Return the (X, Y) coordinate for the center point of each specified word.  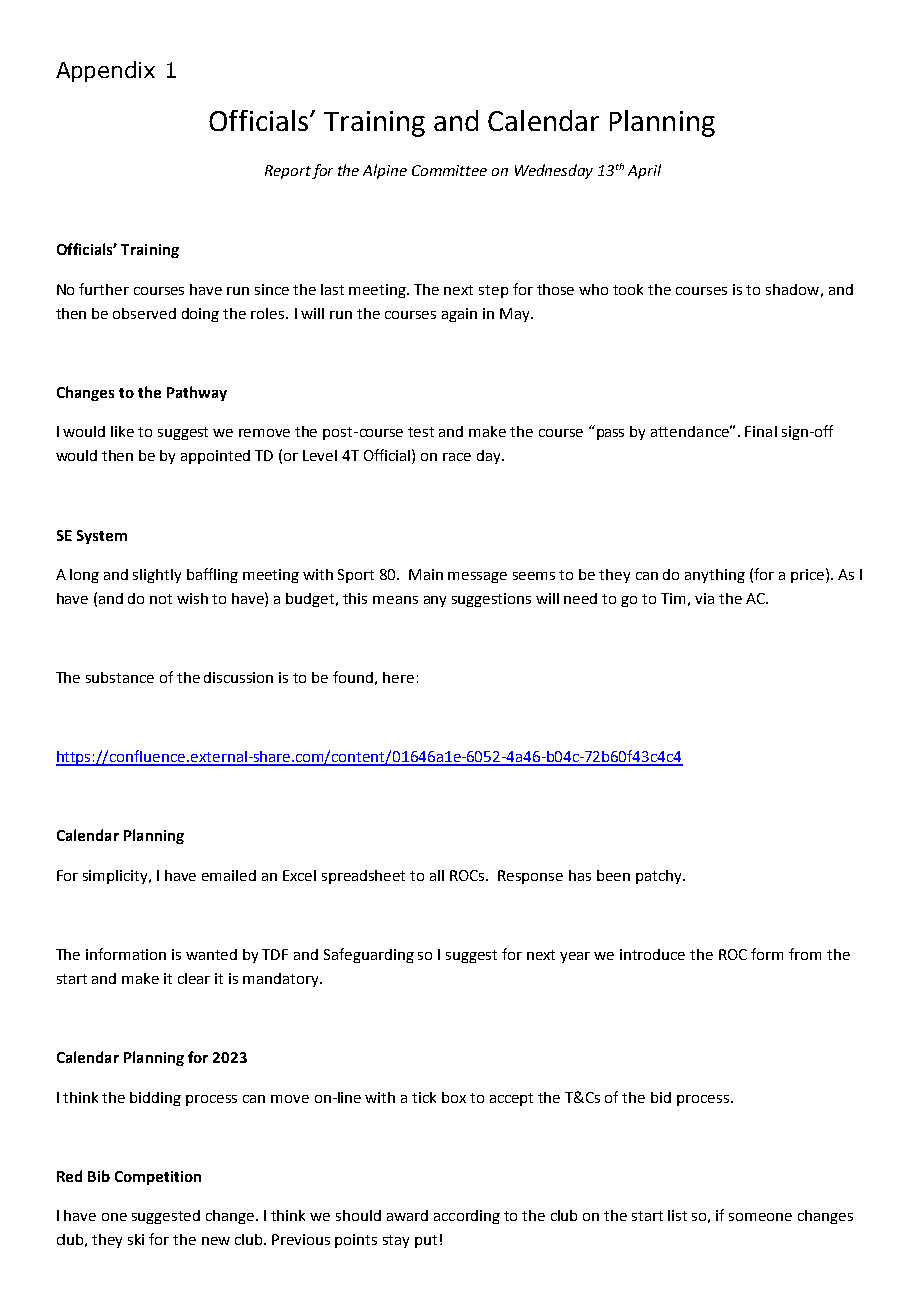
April (644, 171)
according (467, 1217)
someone (760, 1217)
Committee (449, 170)
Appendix (105, 71)
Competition (158, 1178)
